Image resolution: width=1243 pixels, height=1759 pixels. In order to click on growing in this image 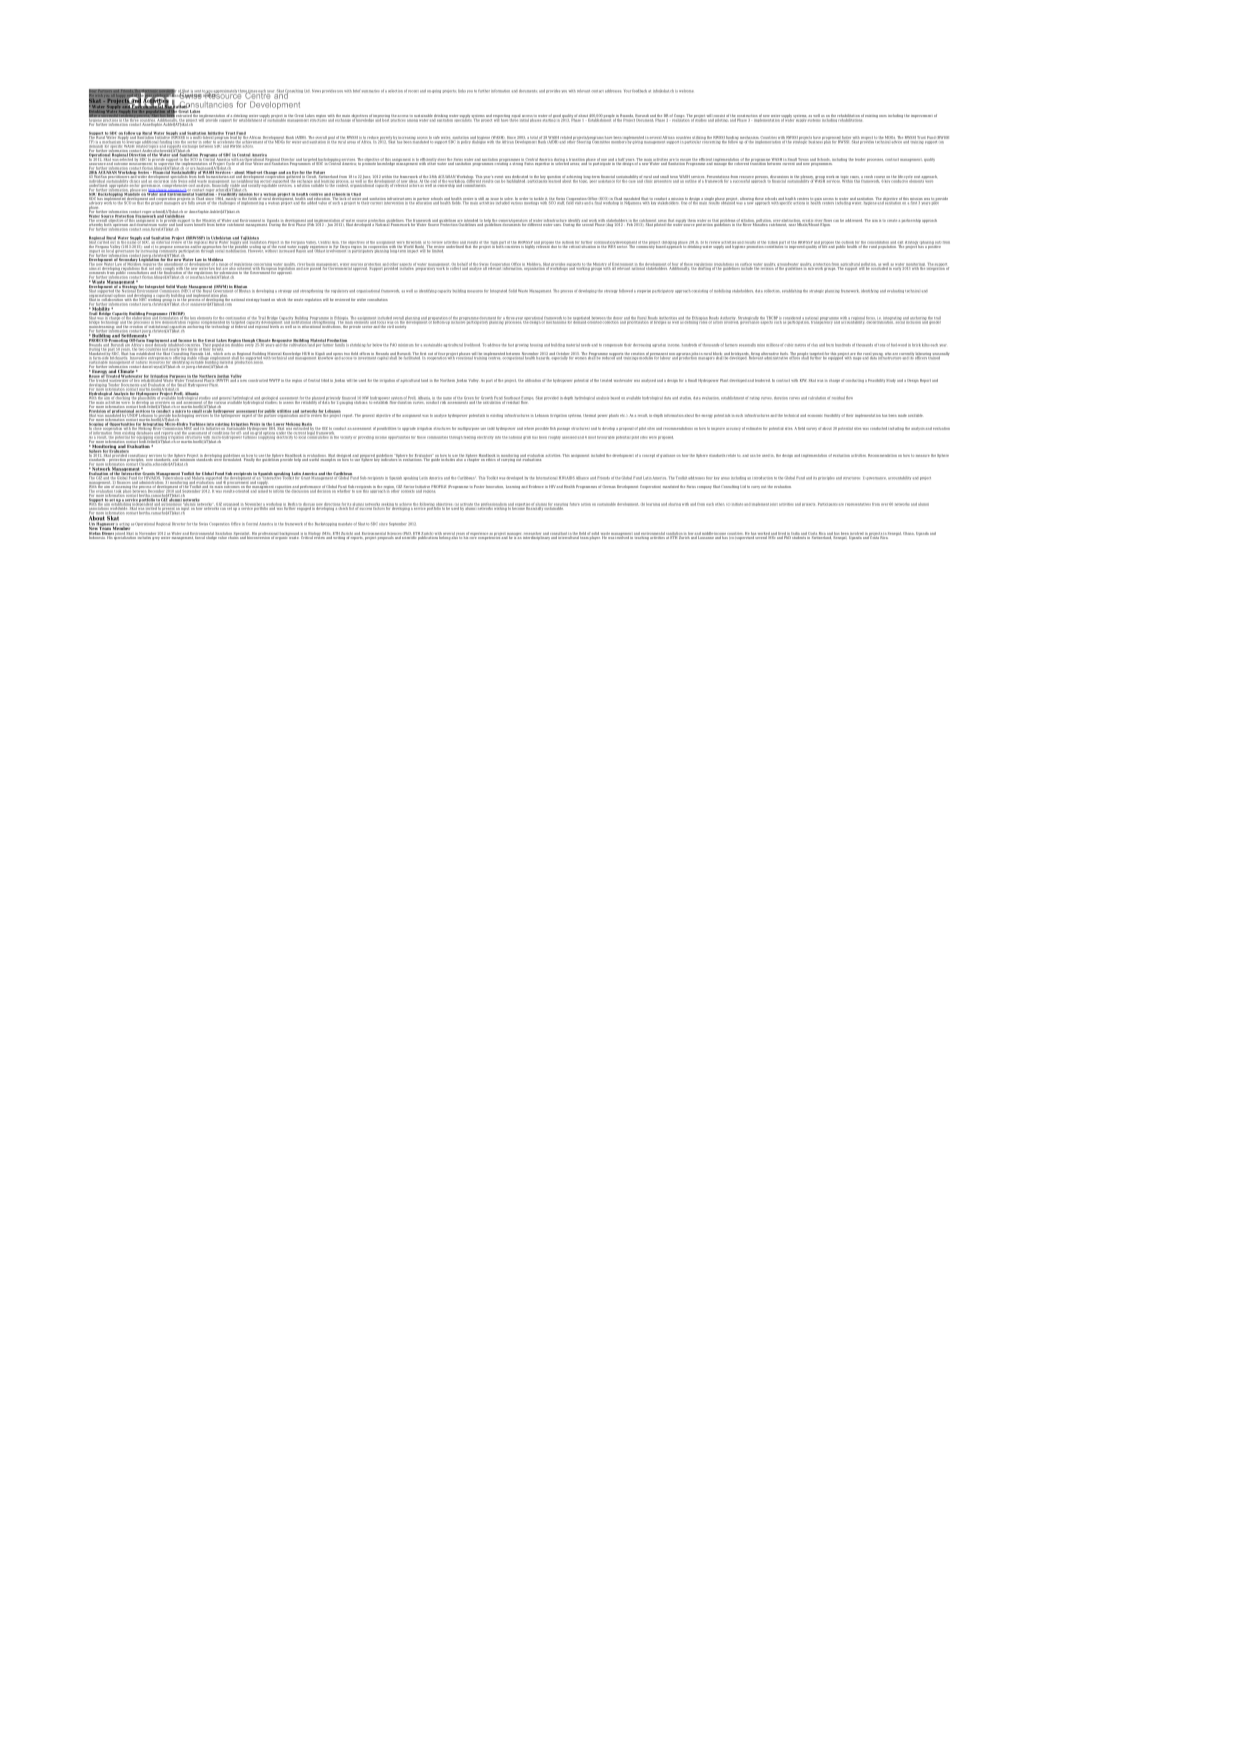, I will do `click(522, 345)`.
